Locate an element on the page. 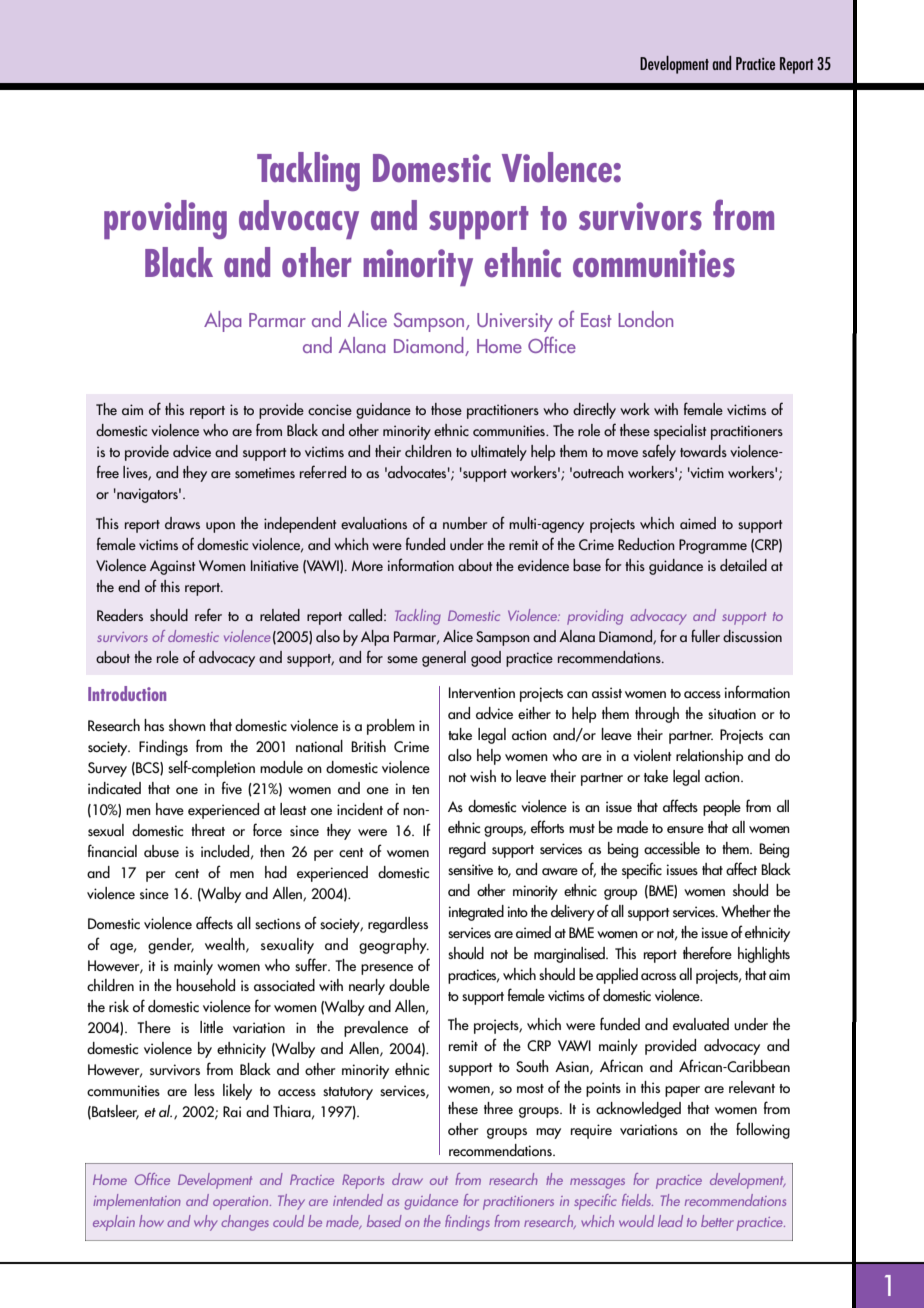 The image size is (924, 1308). concise is located at coordinates (330, 409).
